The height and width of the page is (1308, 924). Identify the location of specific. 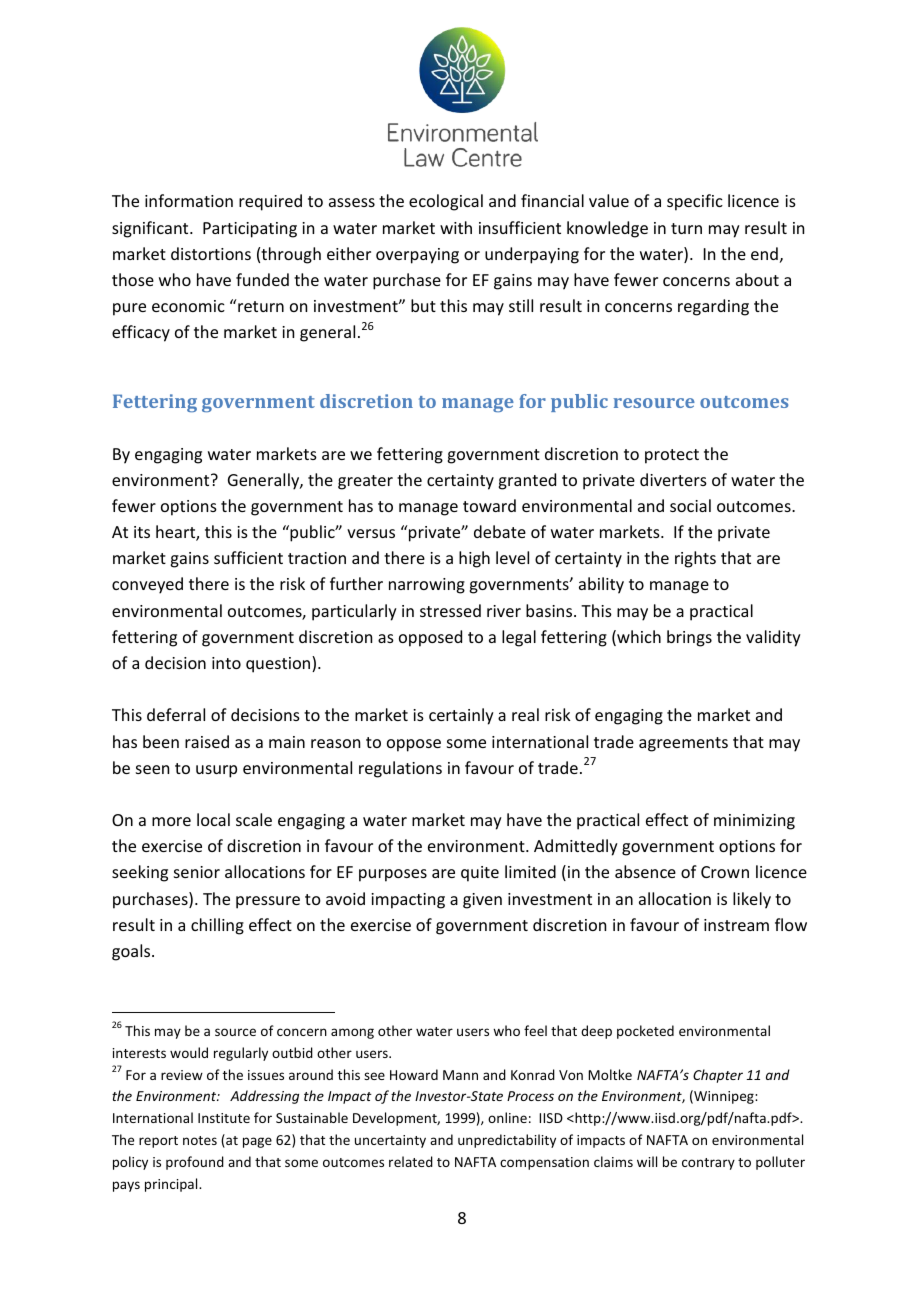
(695, 202).
